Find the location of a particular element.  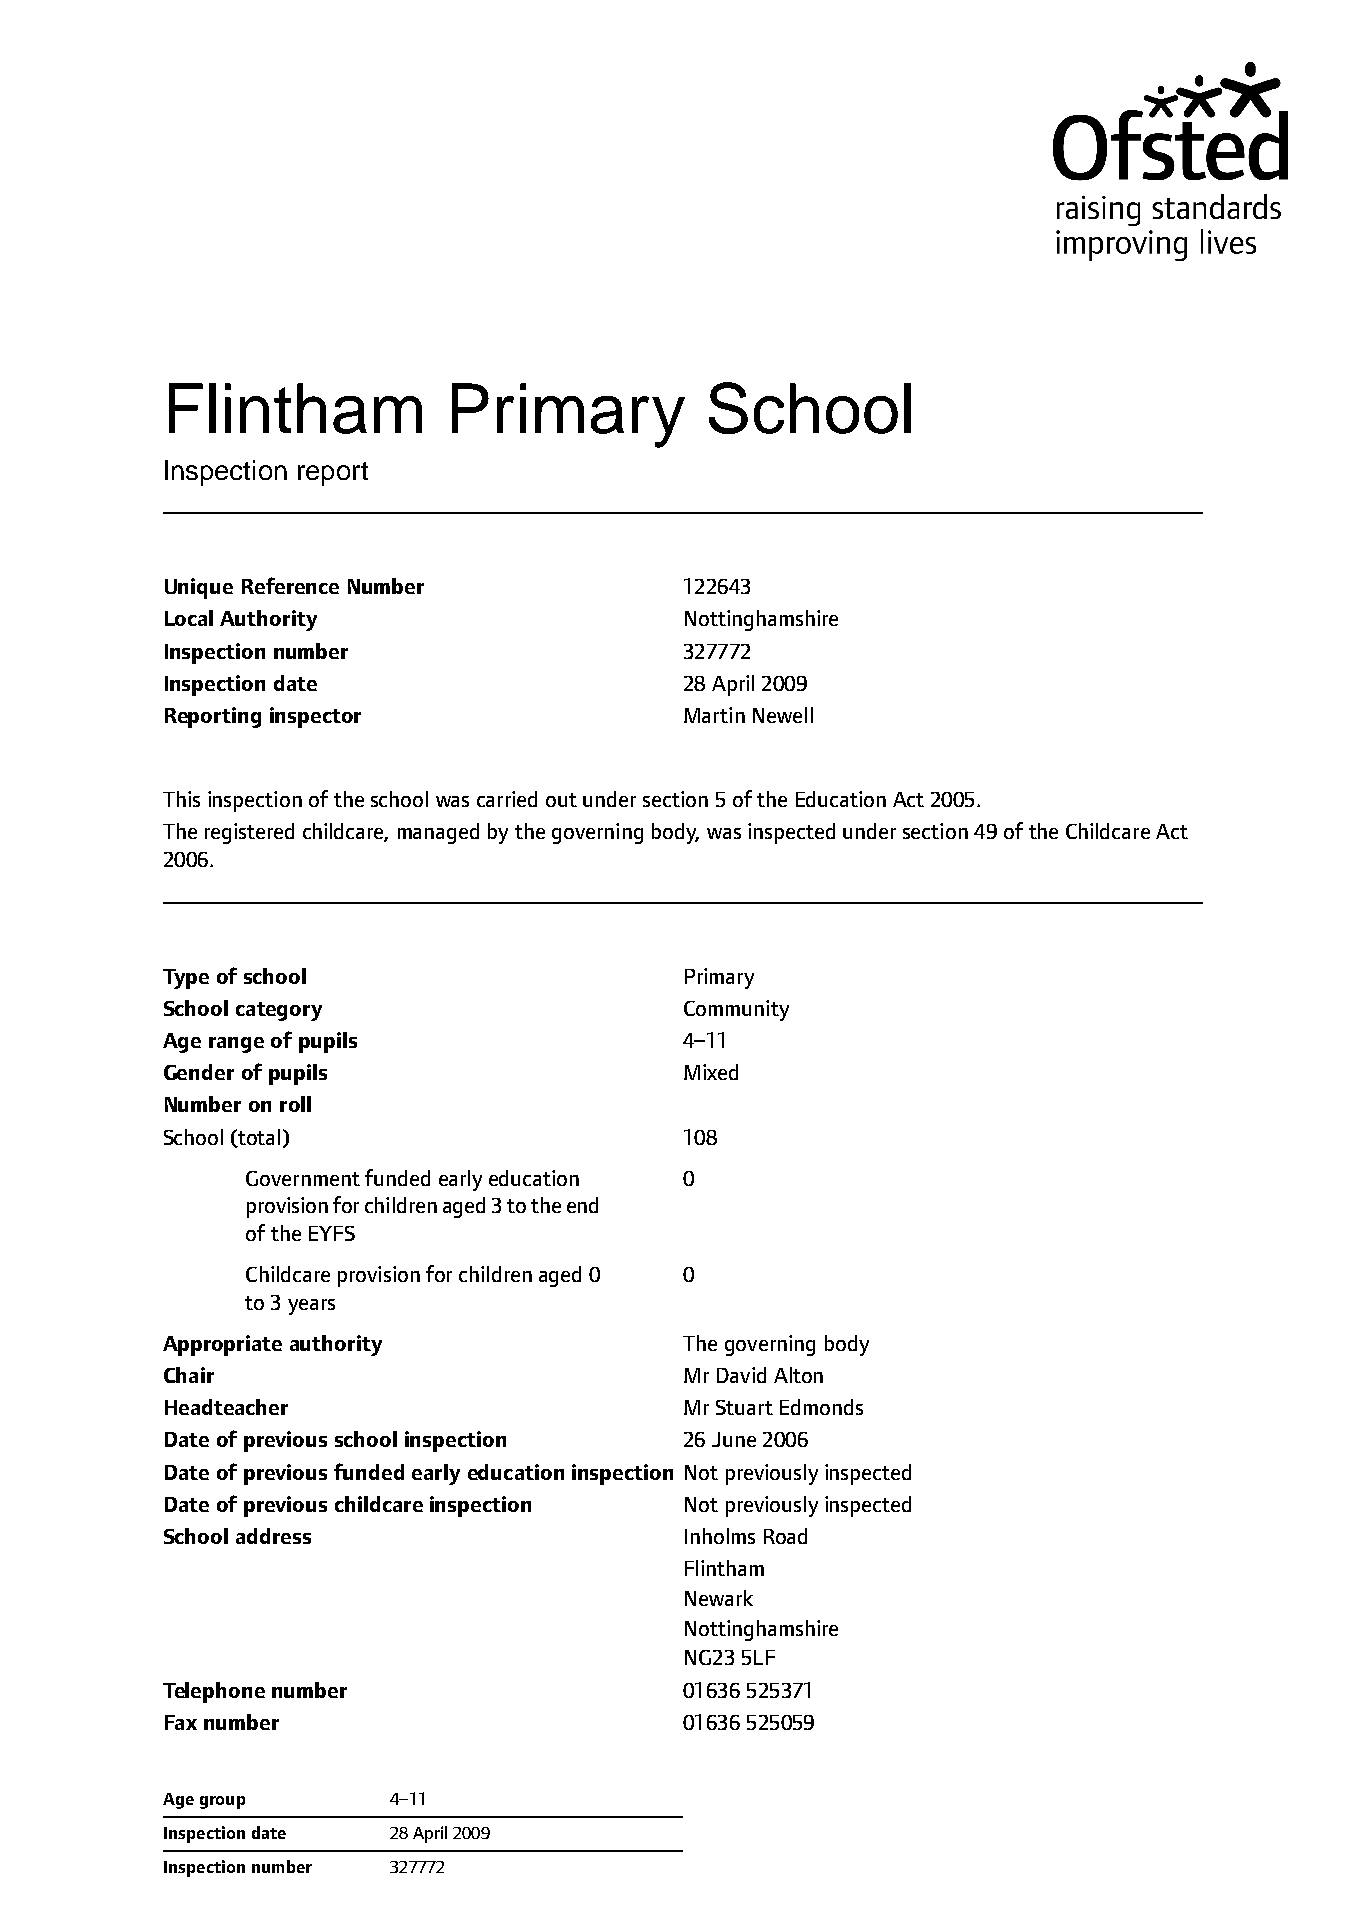

carried is located at coordinates (507, 799).
